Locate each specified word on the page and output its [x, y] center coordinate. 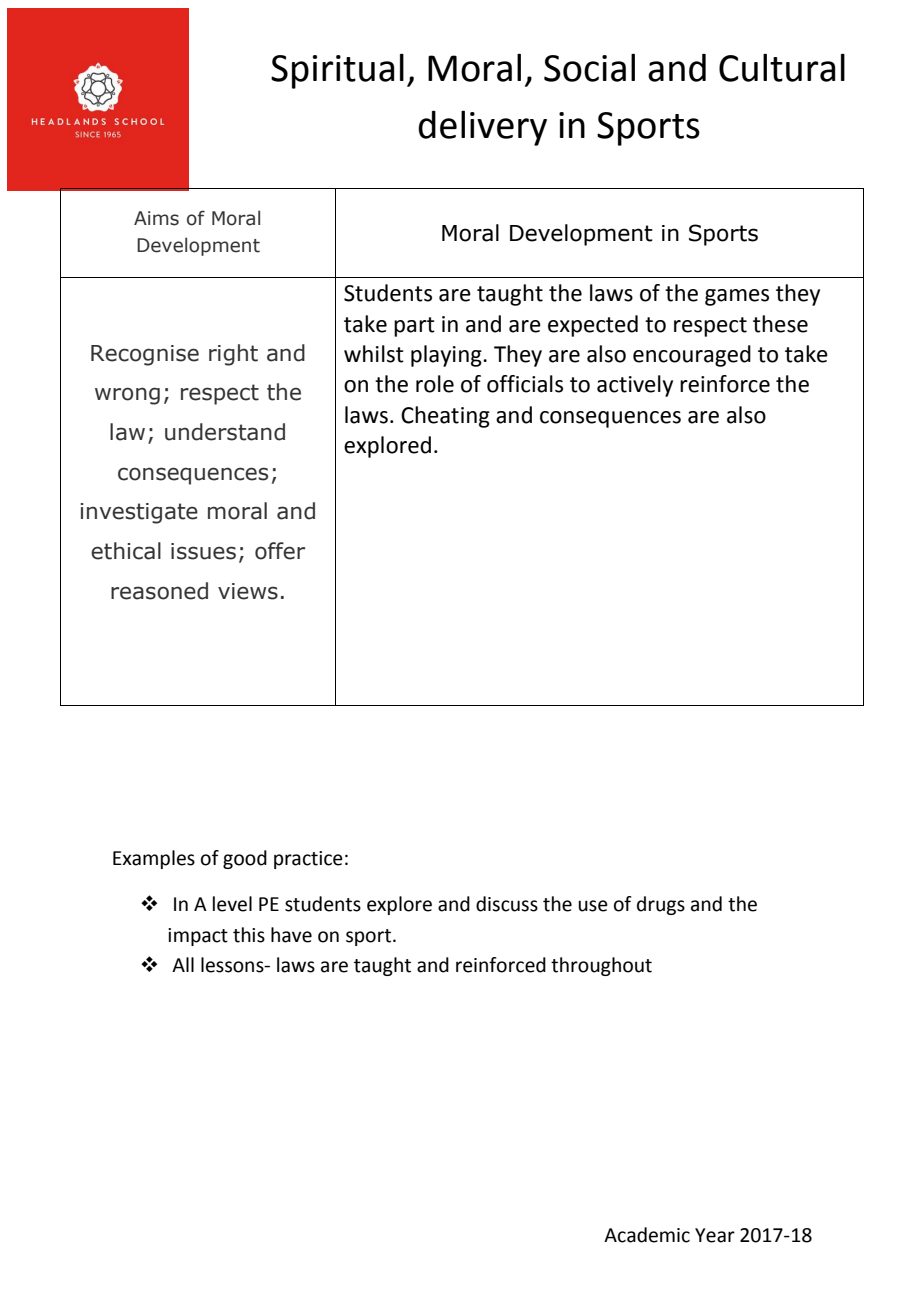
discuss [507, 904]
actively [635, 386]
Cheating [445, 417]
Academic [647, 1235]
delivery [482, 128]
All [183, 964]
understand [225, 432]
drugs [661, 905]
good [245, 859]
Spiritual [337, 71]
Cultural [782, 67]
